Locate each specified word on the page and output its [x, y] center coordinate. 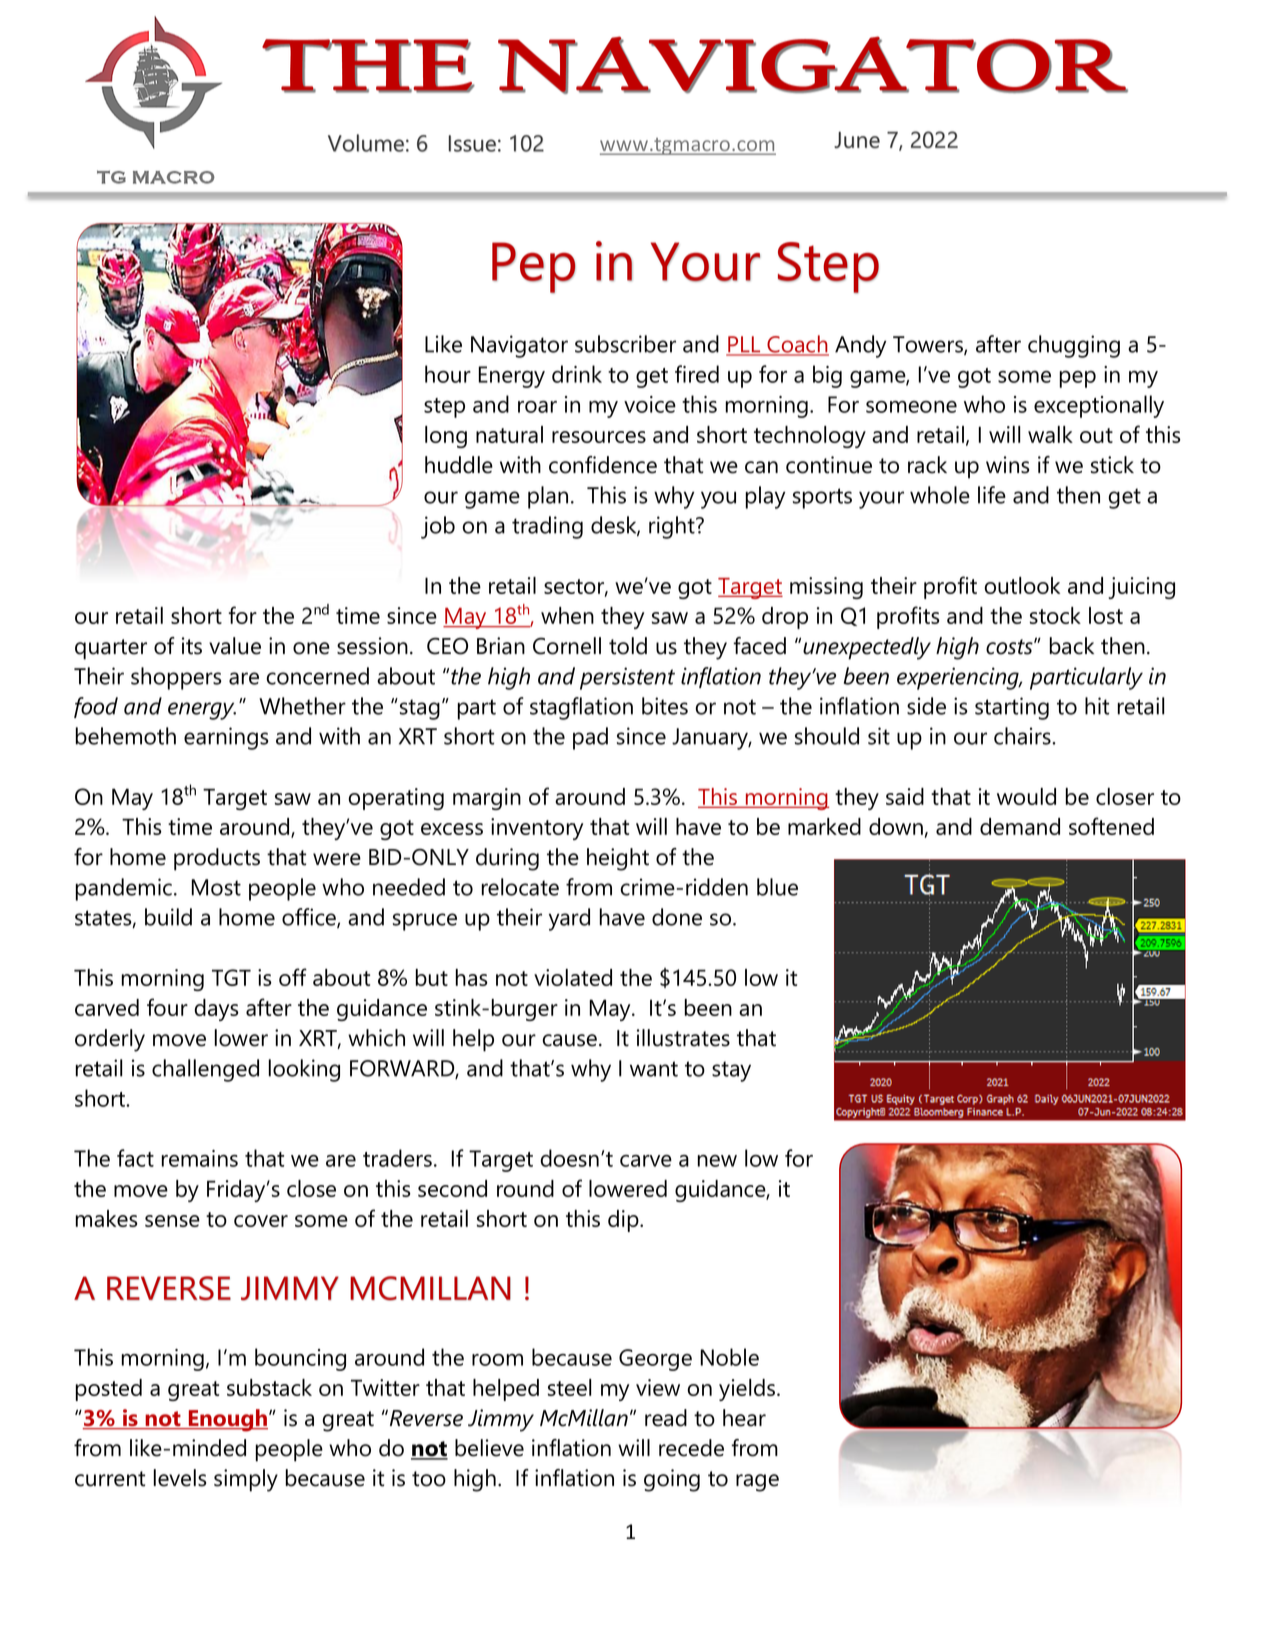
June [857, 140]
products [217, 859]
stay [731, 1071]
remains [200, 1158]
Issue [472, 143]
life [992, 495]
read [666, 1418]
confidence [603, 465]
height [618, 859]
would [1026, 796]
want [654, 1069]
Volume [366, 143]
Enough [228, 1420]
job [438, 527]
